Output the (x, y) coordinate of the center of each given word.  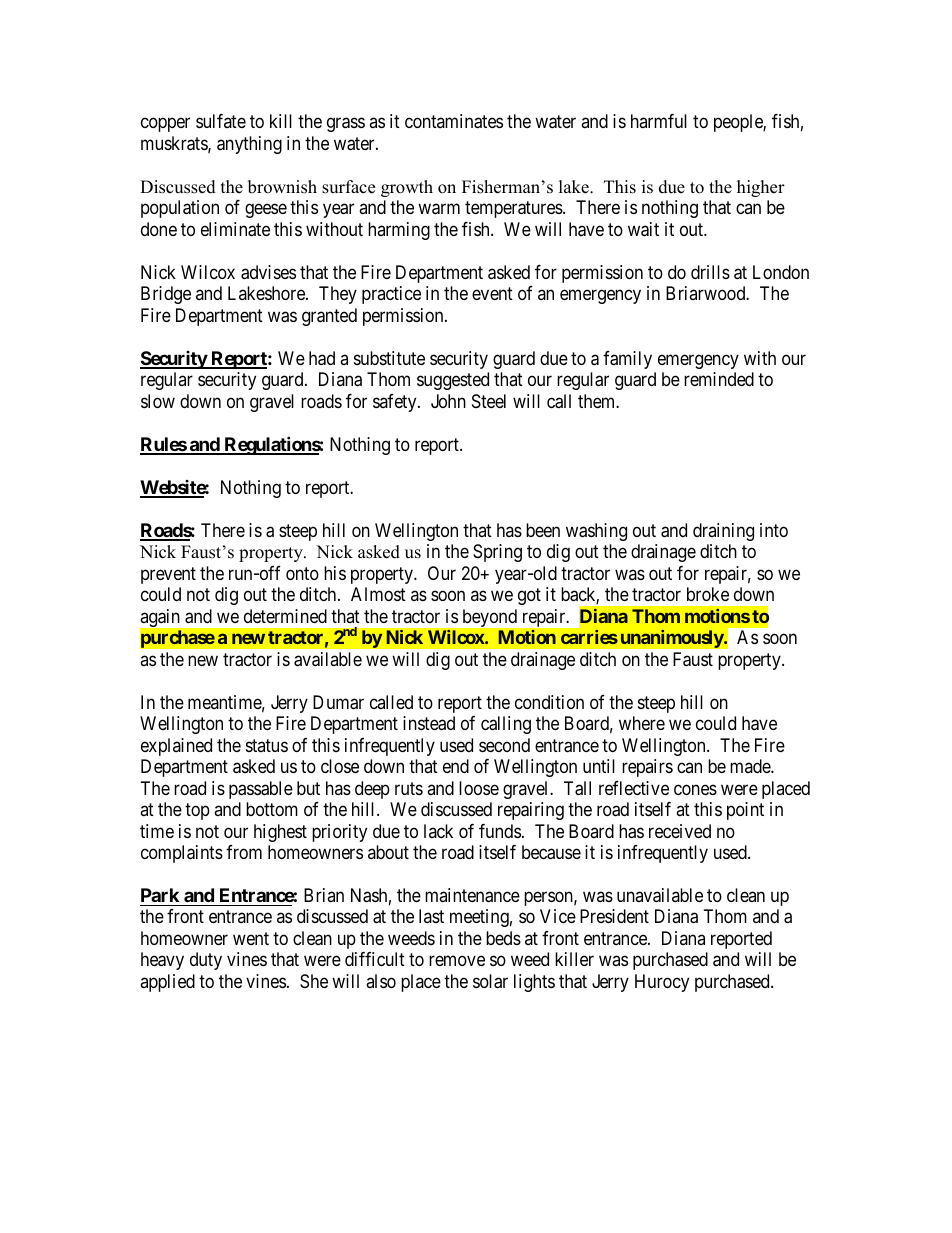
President (614, 916)
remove (457, 961)
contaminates (454, 121)
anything (249, 145)
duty (206, 961)
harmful (659, 121)
